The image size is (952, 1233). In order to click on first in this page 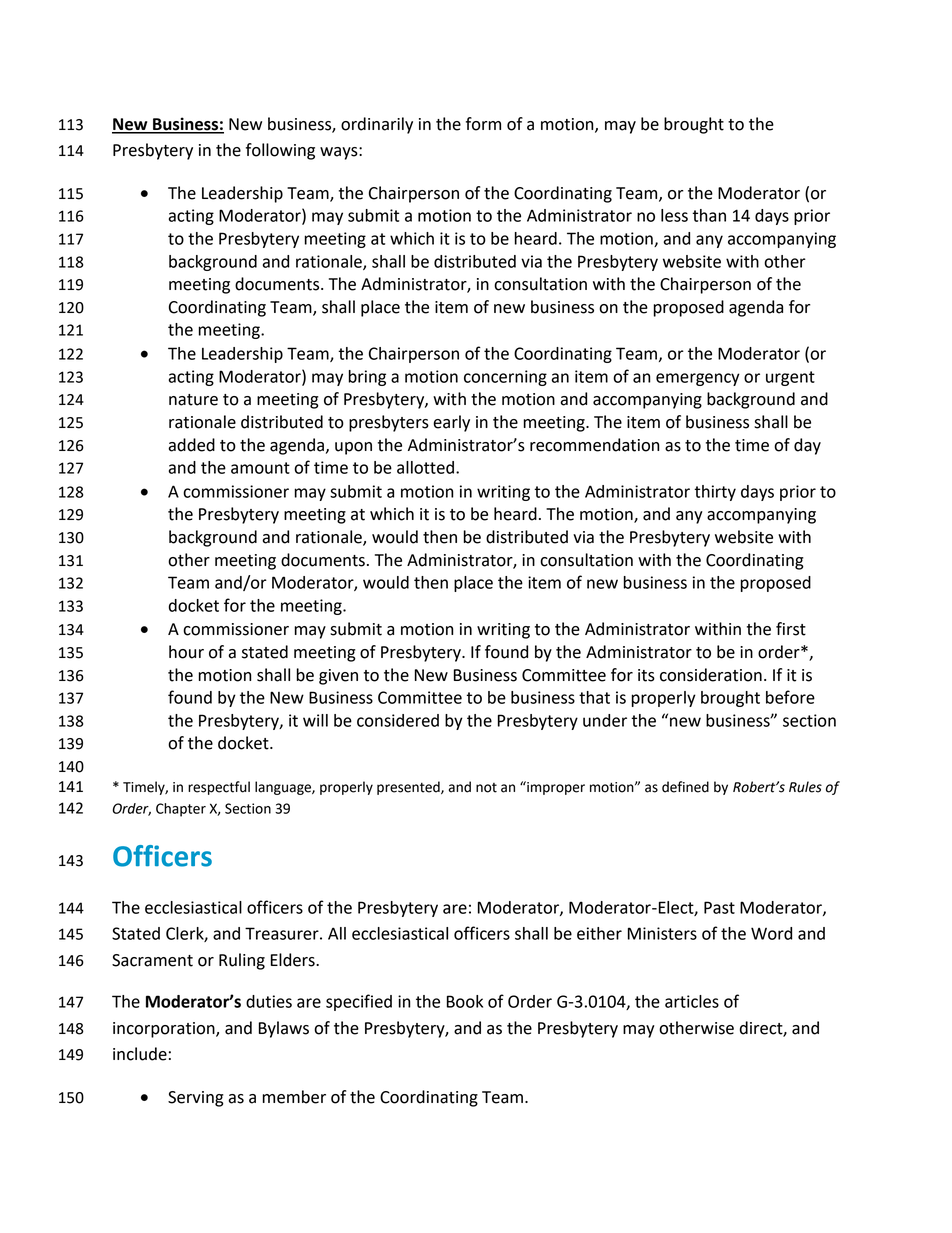, I will do `click(791, 629)`.
